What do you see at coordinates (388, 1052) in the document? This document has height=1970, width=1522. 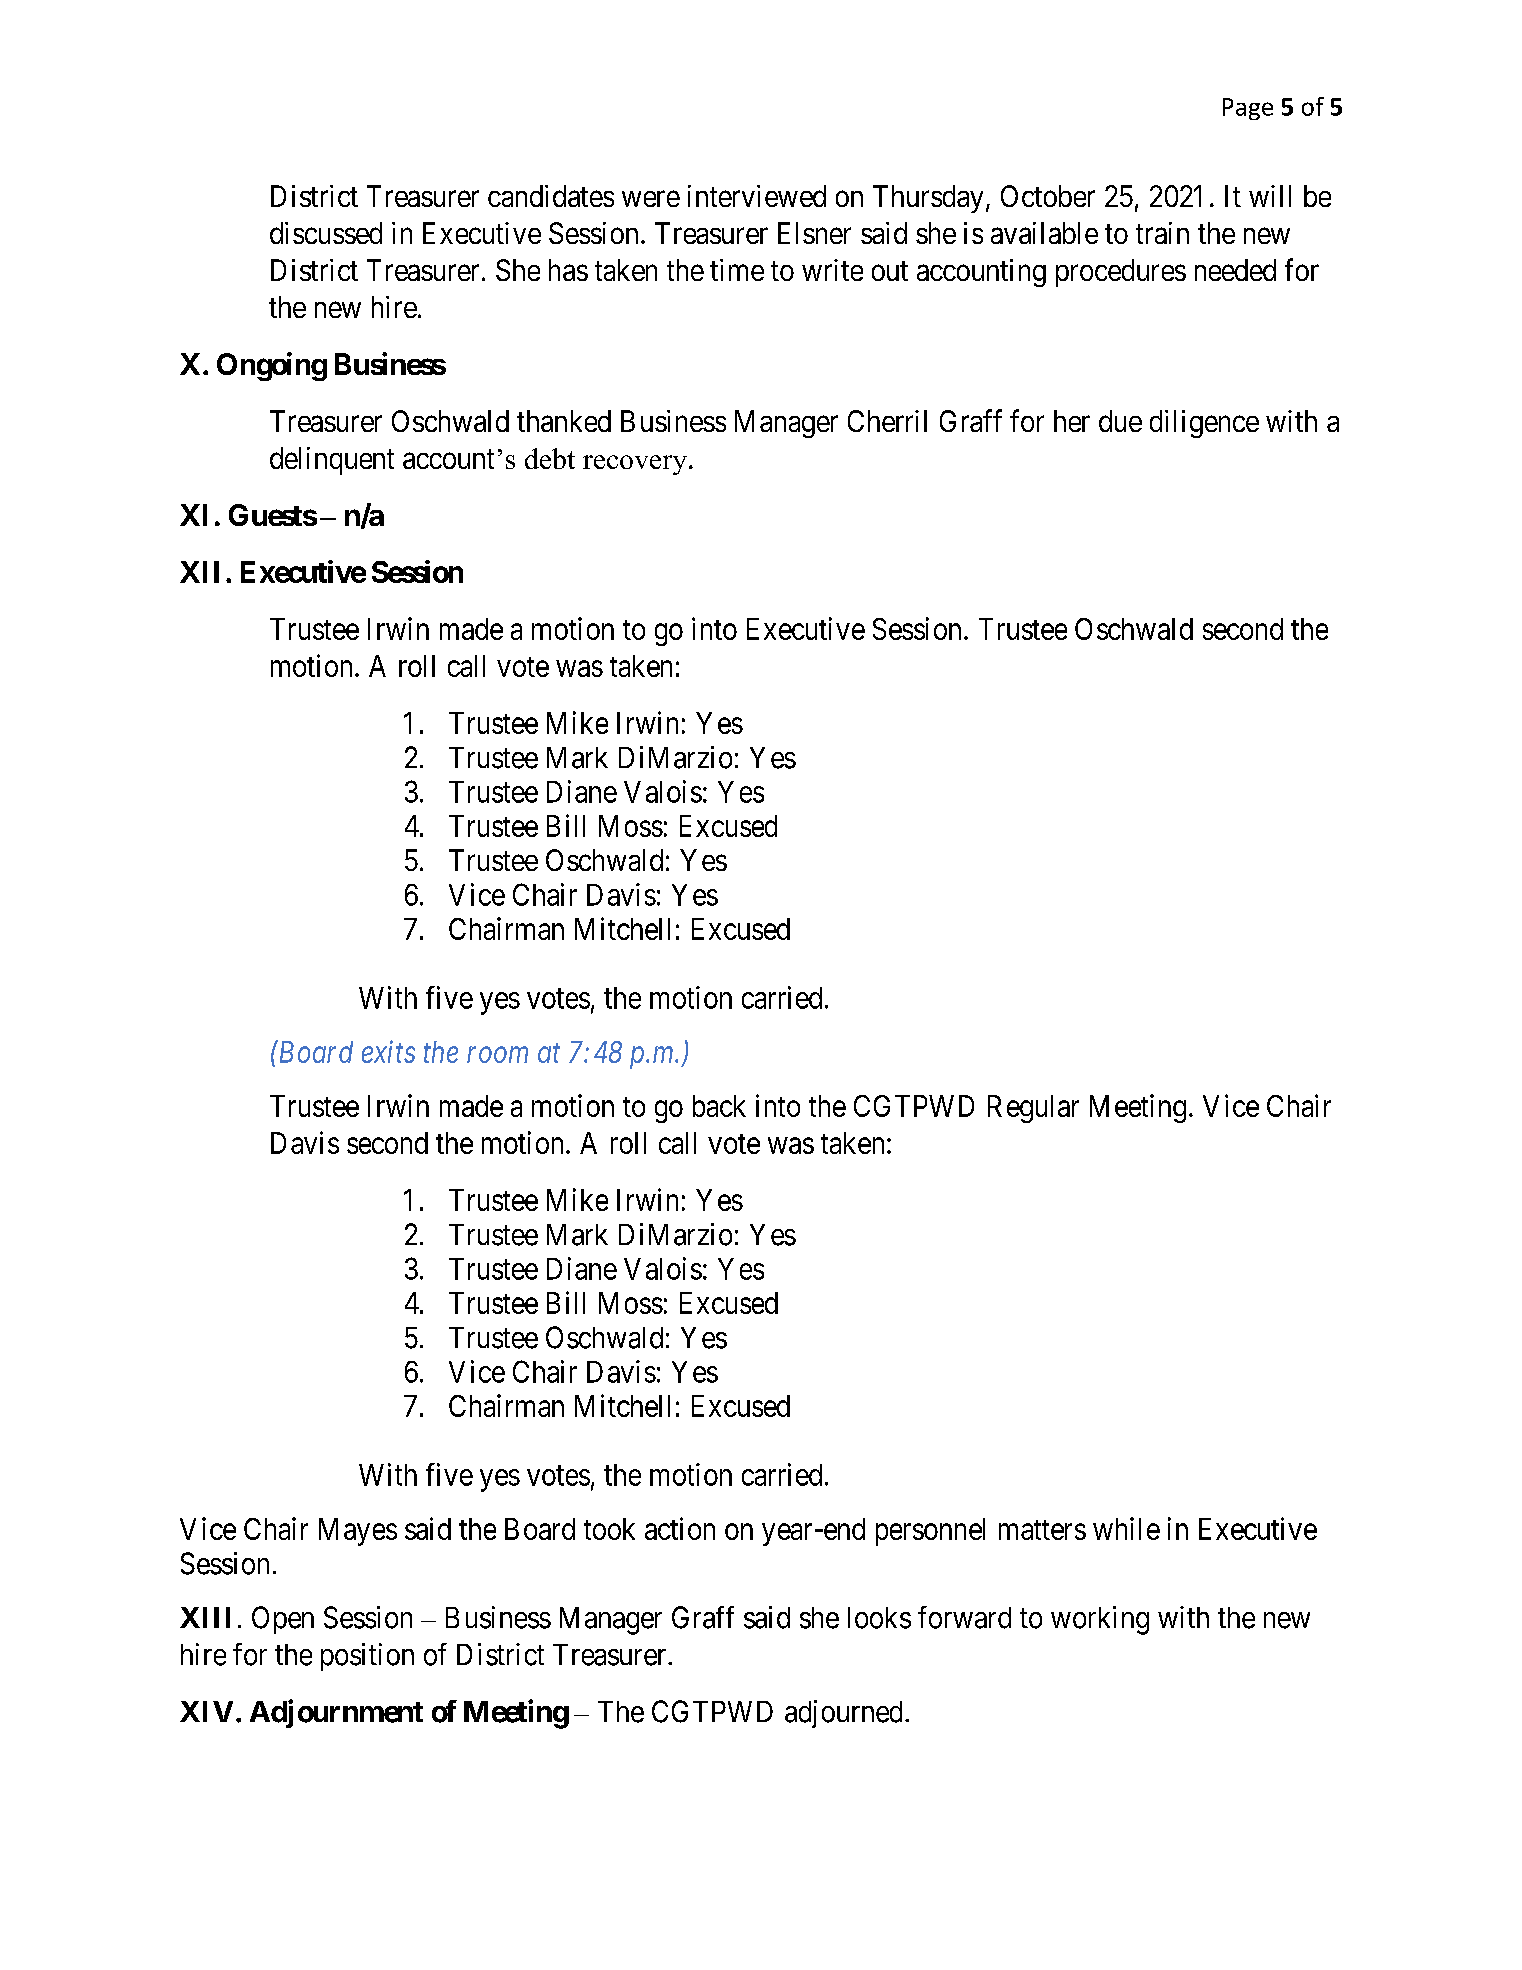 I see `exits` at bounding box center [388, 1052].
